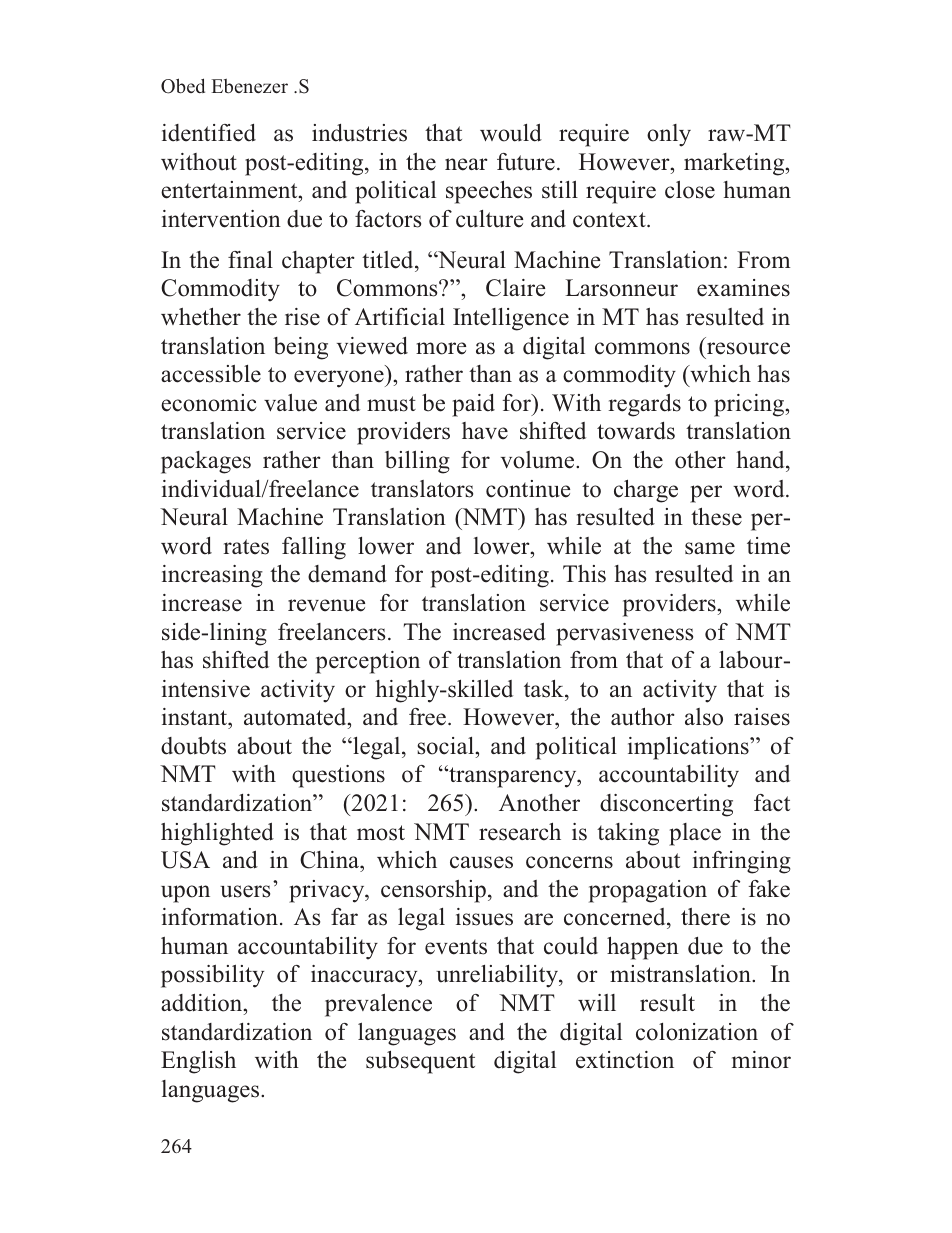 This screenshot has width=952, height=1233. Describe the element at coordinates (584, 574) in the screenshot. I see `This` at that location.
